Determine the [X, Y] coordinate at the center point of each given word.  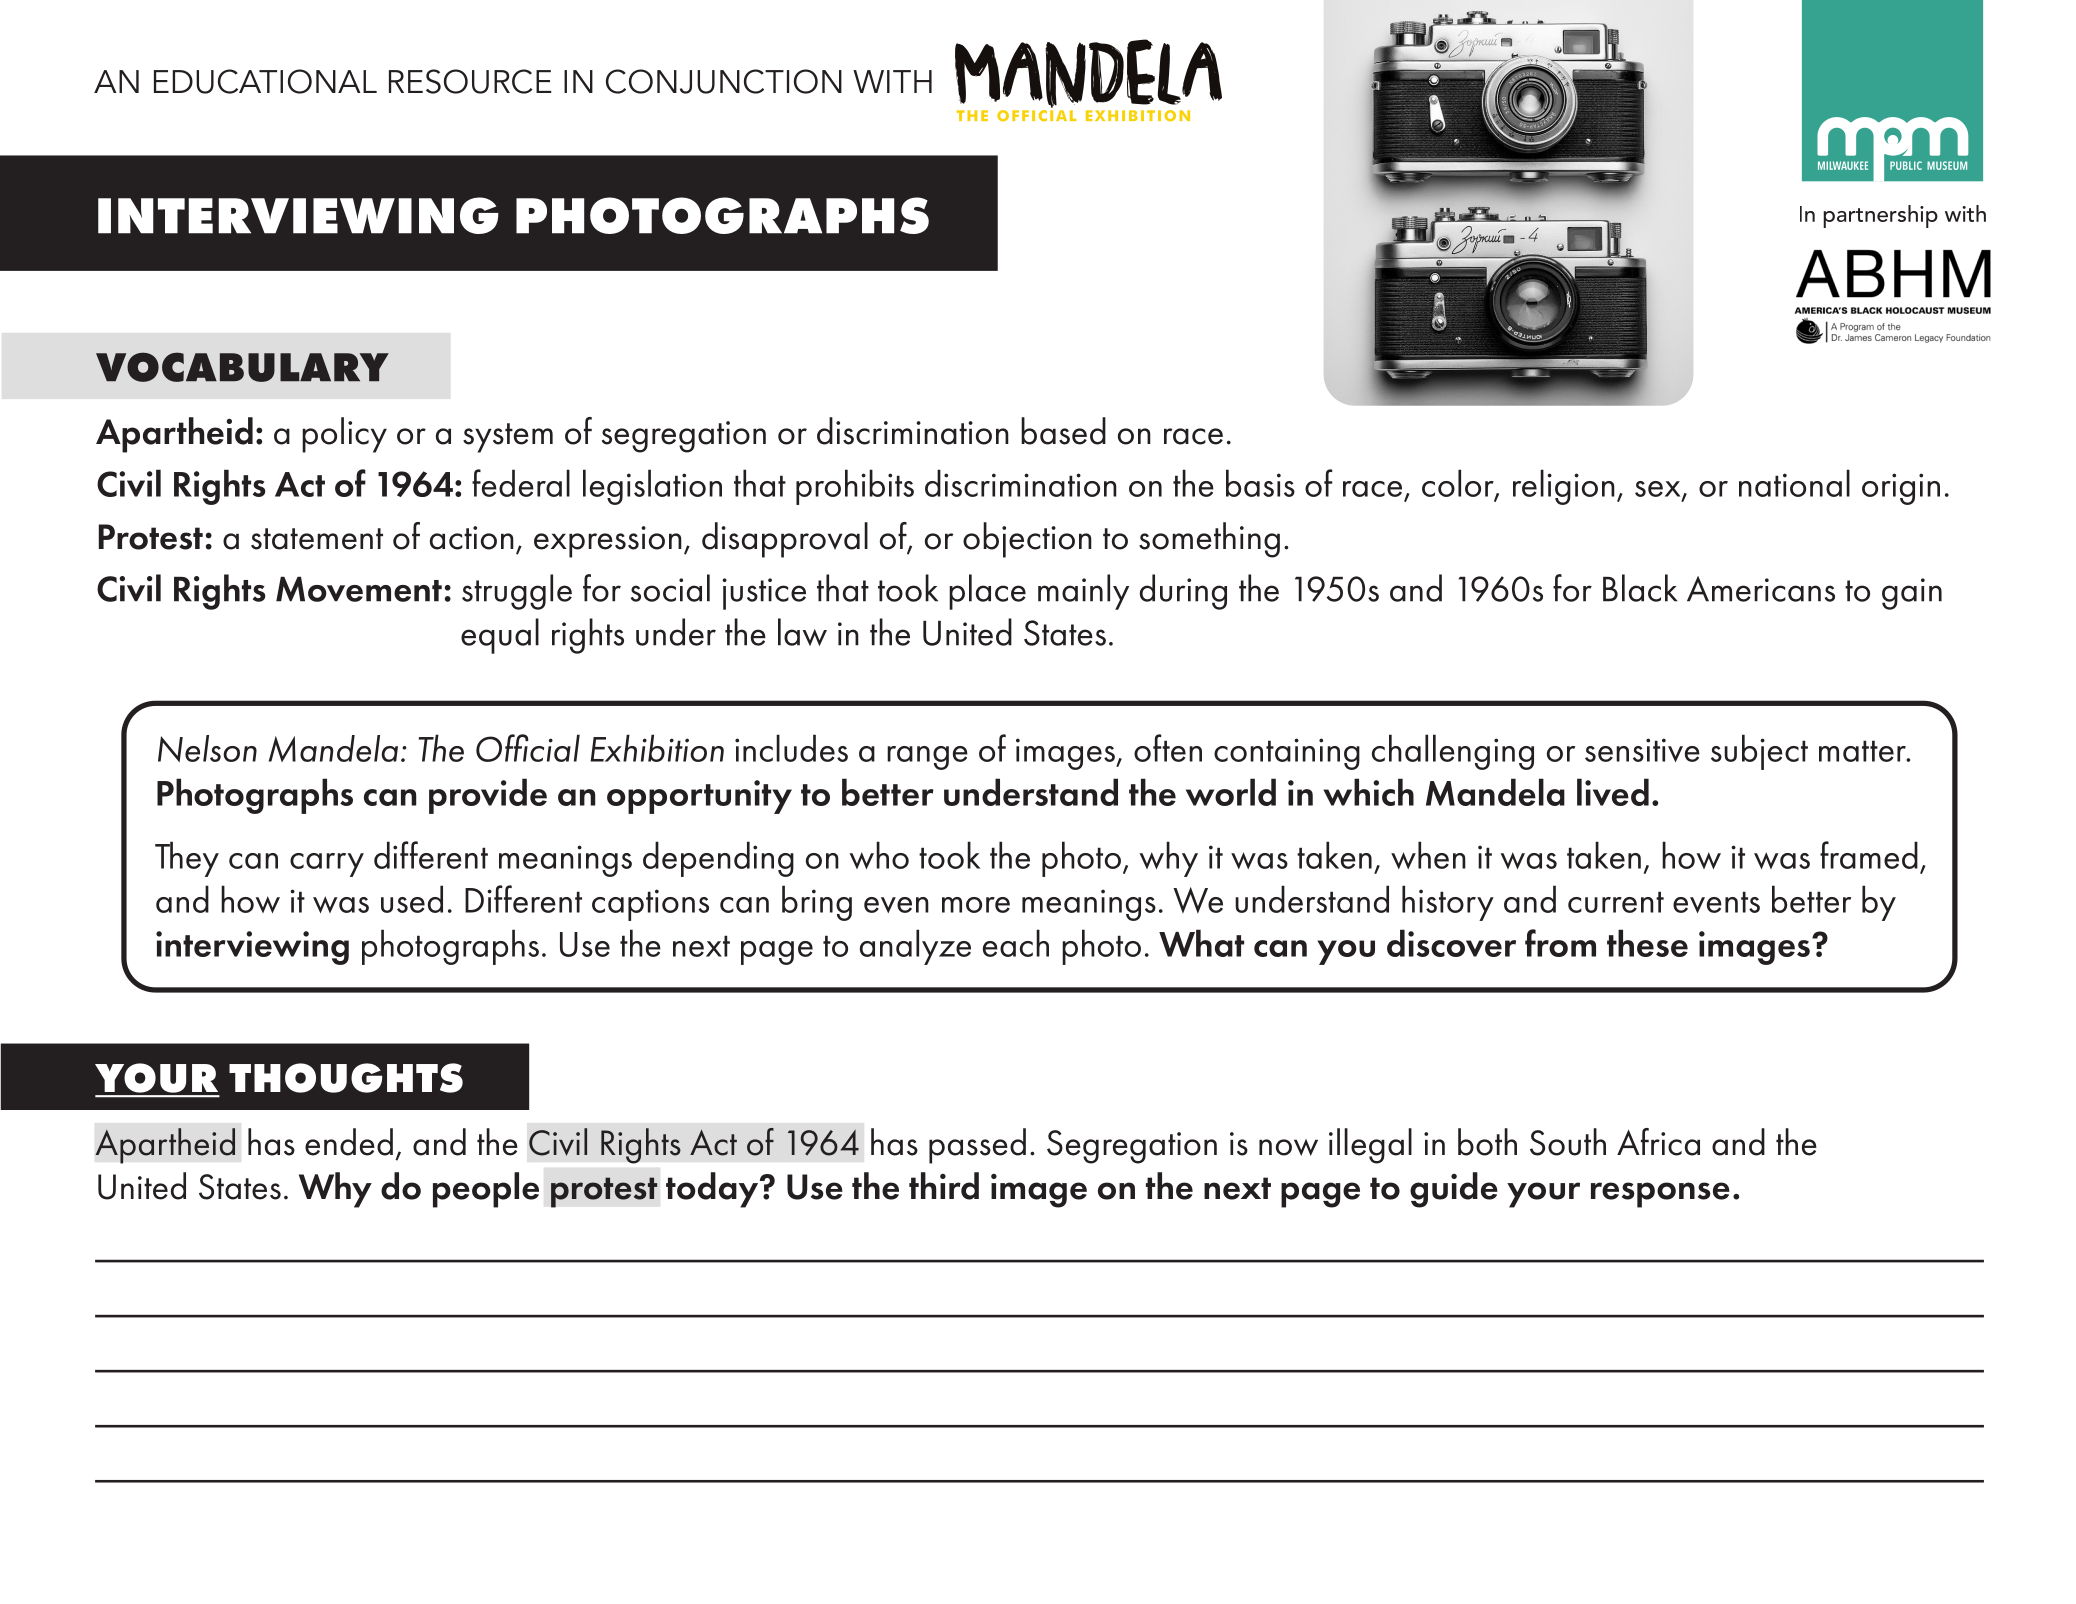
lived [1613, 792]
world [1231, 792]
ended [349, 1142]
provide [488, 796]
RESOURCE [470, 81]
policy [344, 435]
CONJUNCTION [724, 81]
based [1063, 431]
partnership [1880, 216]
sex [1659, 490]
